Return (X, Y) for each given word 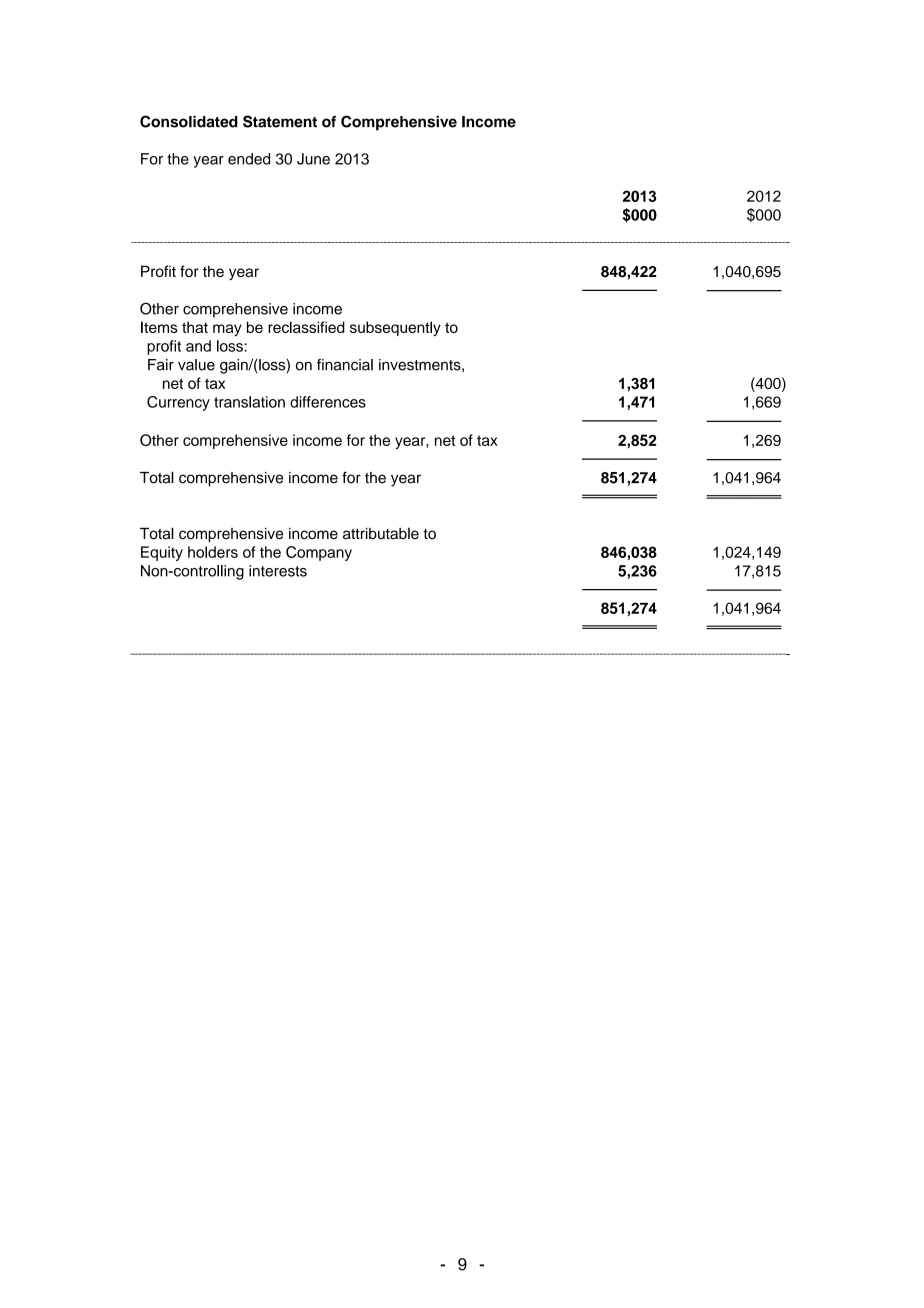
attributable (381, 534)
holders (213, 552)
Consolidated (189, 121)
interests (278, 571)
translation (249, 402)
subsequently (395, 328)
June (313, 159)
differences (328, 402)
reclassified (306, 327)
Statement (280, 121)
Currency (178, 403)
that (195, 327)
